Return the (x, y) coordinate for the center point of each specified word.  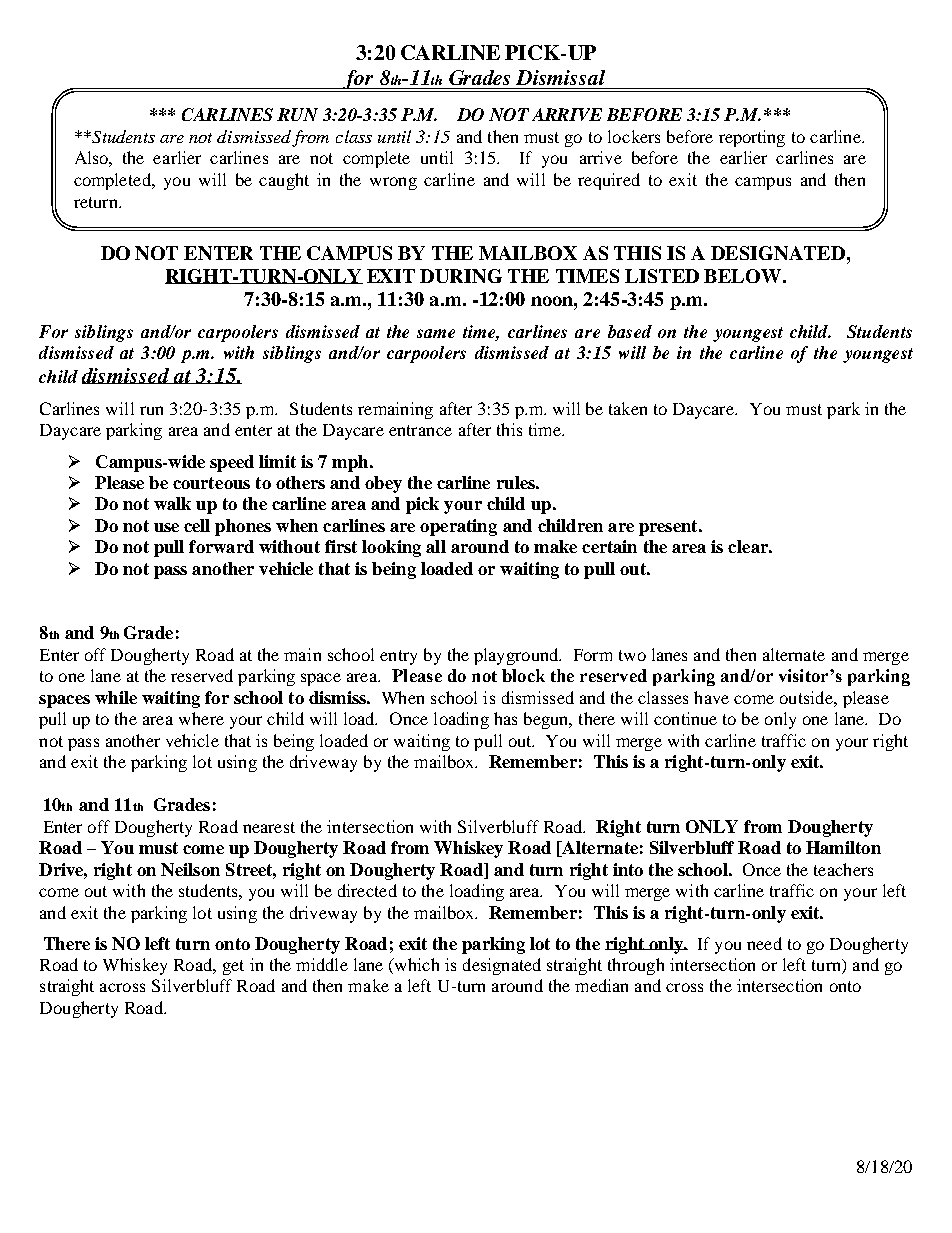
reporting (752, 138)
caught (284, 181)
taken (628, 408)
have (711, 697)
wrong (393, 183)
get (233, 967)
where (201, 718)
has (505, 718)
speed (232, 463)
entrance (420, 430)
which (415, 966)
